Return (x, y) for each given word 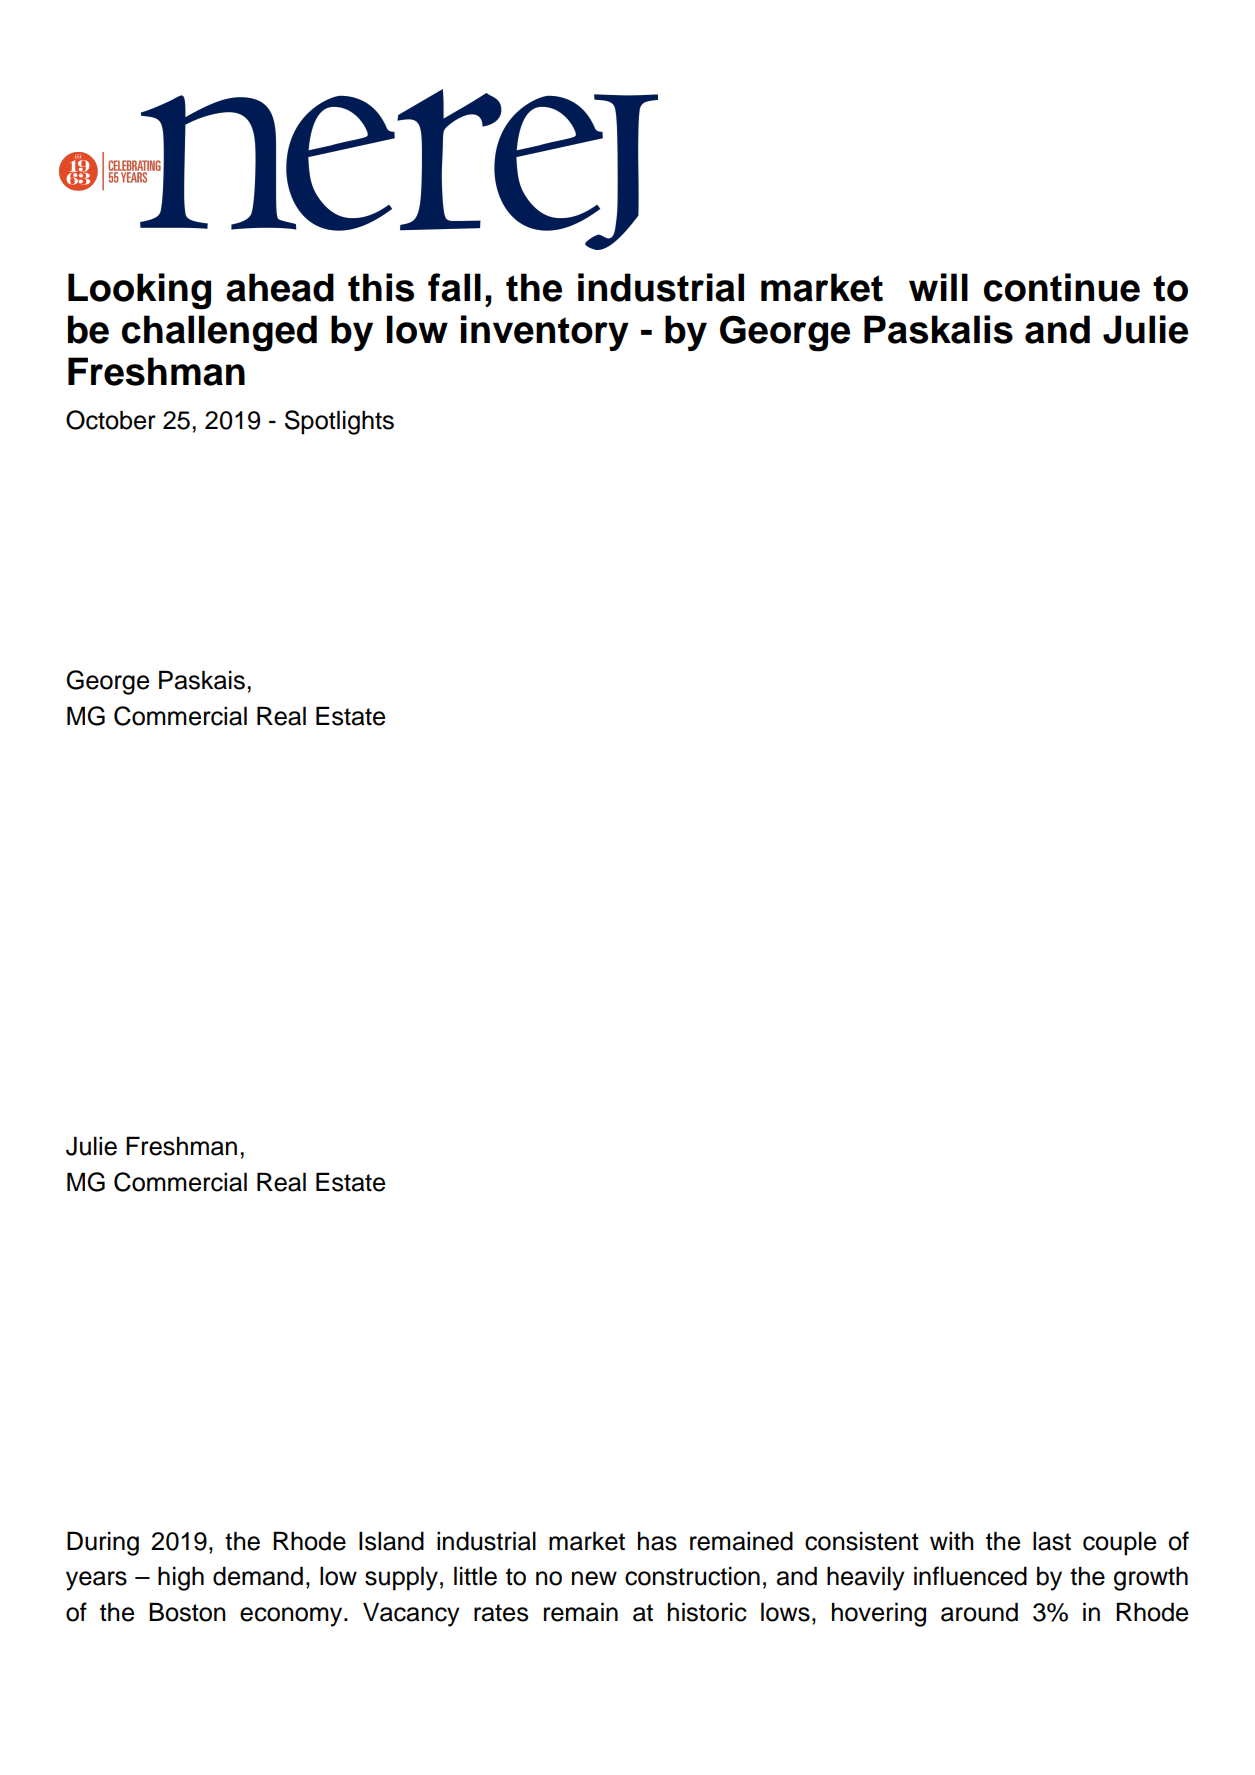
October (111, 420)
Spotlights (339, 422)
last (1052, 1541)
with (952, 1540)
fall (454, 287)
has (657, 1541)
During (103, 1543)
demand (258, 1576)
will (938, 287)
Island (391, 1541)
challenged (219, 333)
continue (1062, 287)
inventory (545, 333)
